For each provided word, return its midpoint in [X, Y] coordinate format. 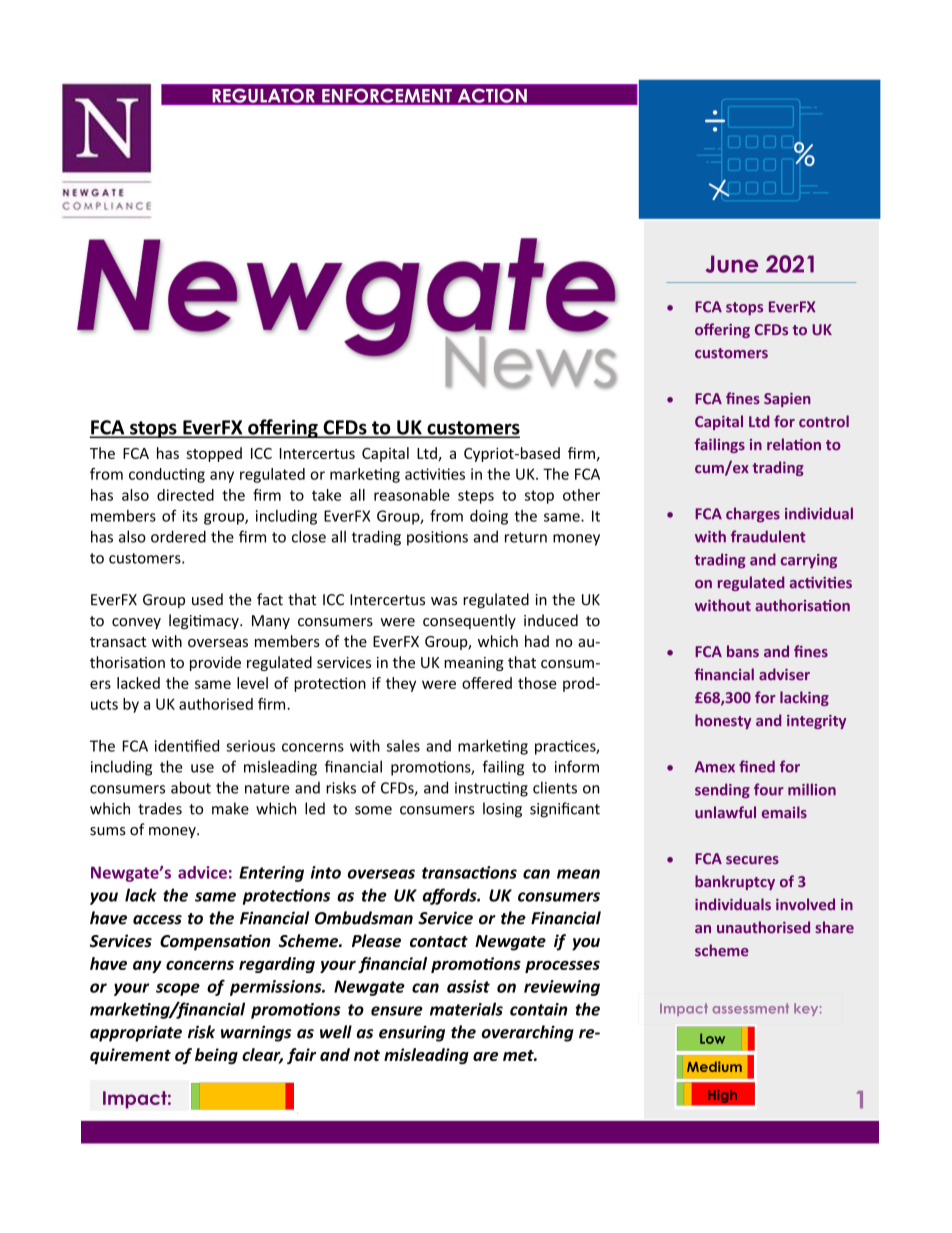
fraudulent [768, 536]
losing [502, 810]
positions [437, 538]
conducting [167, 475]
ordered [178, 536]
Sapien [787, 400]
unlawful [725, 812]
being [216, 1056]
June [731, 264]
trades [160, 808]
